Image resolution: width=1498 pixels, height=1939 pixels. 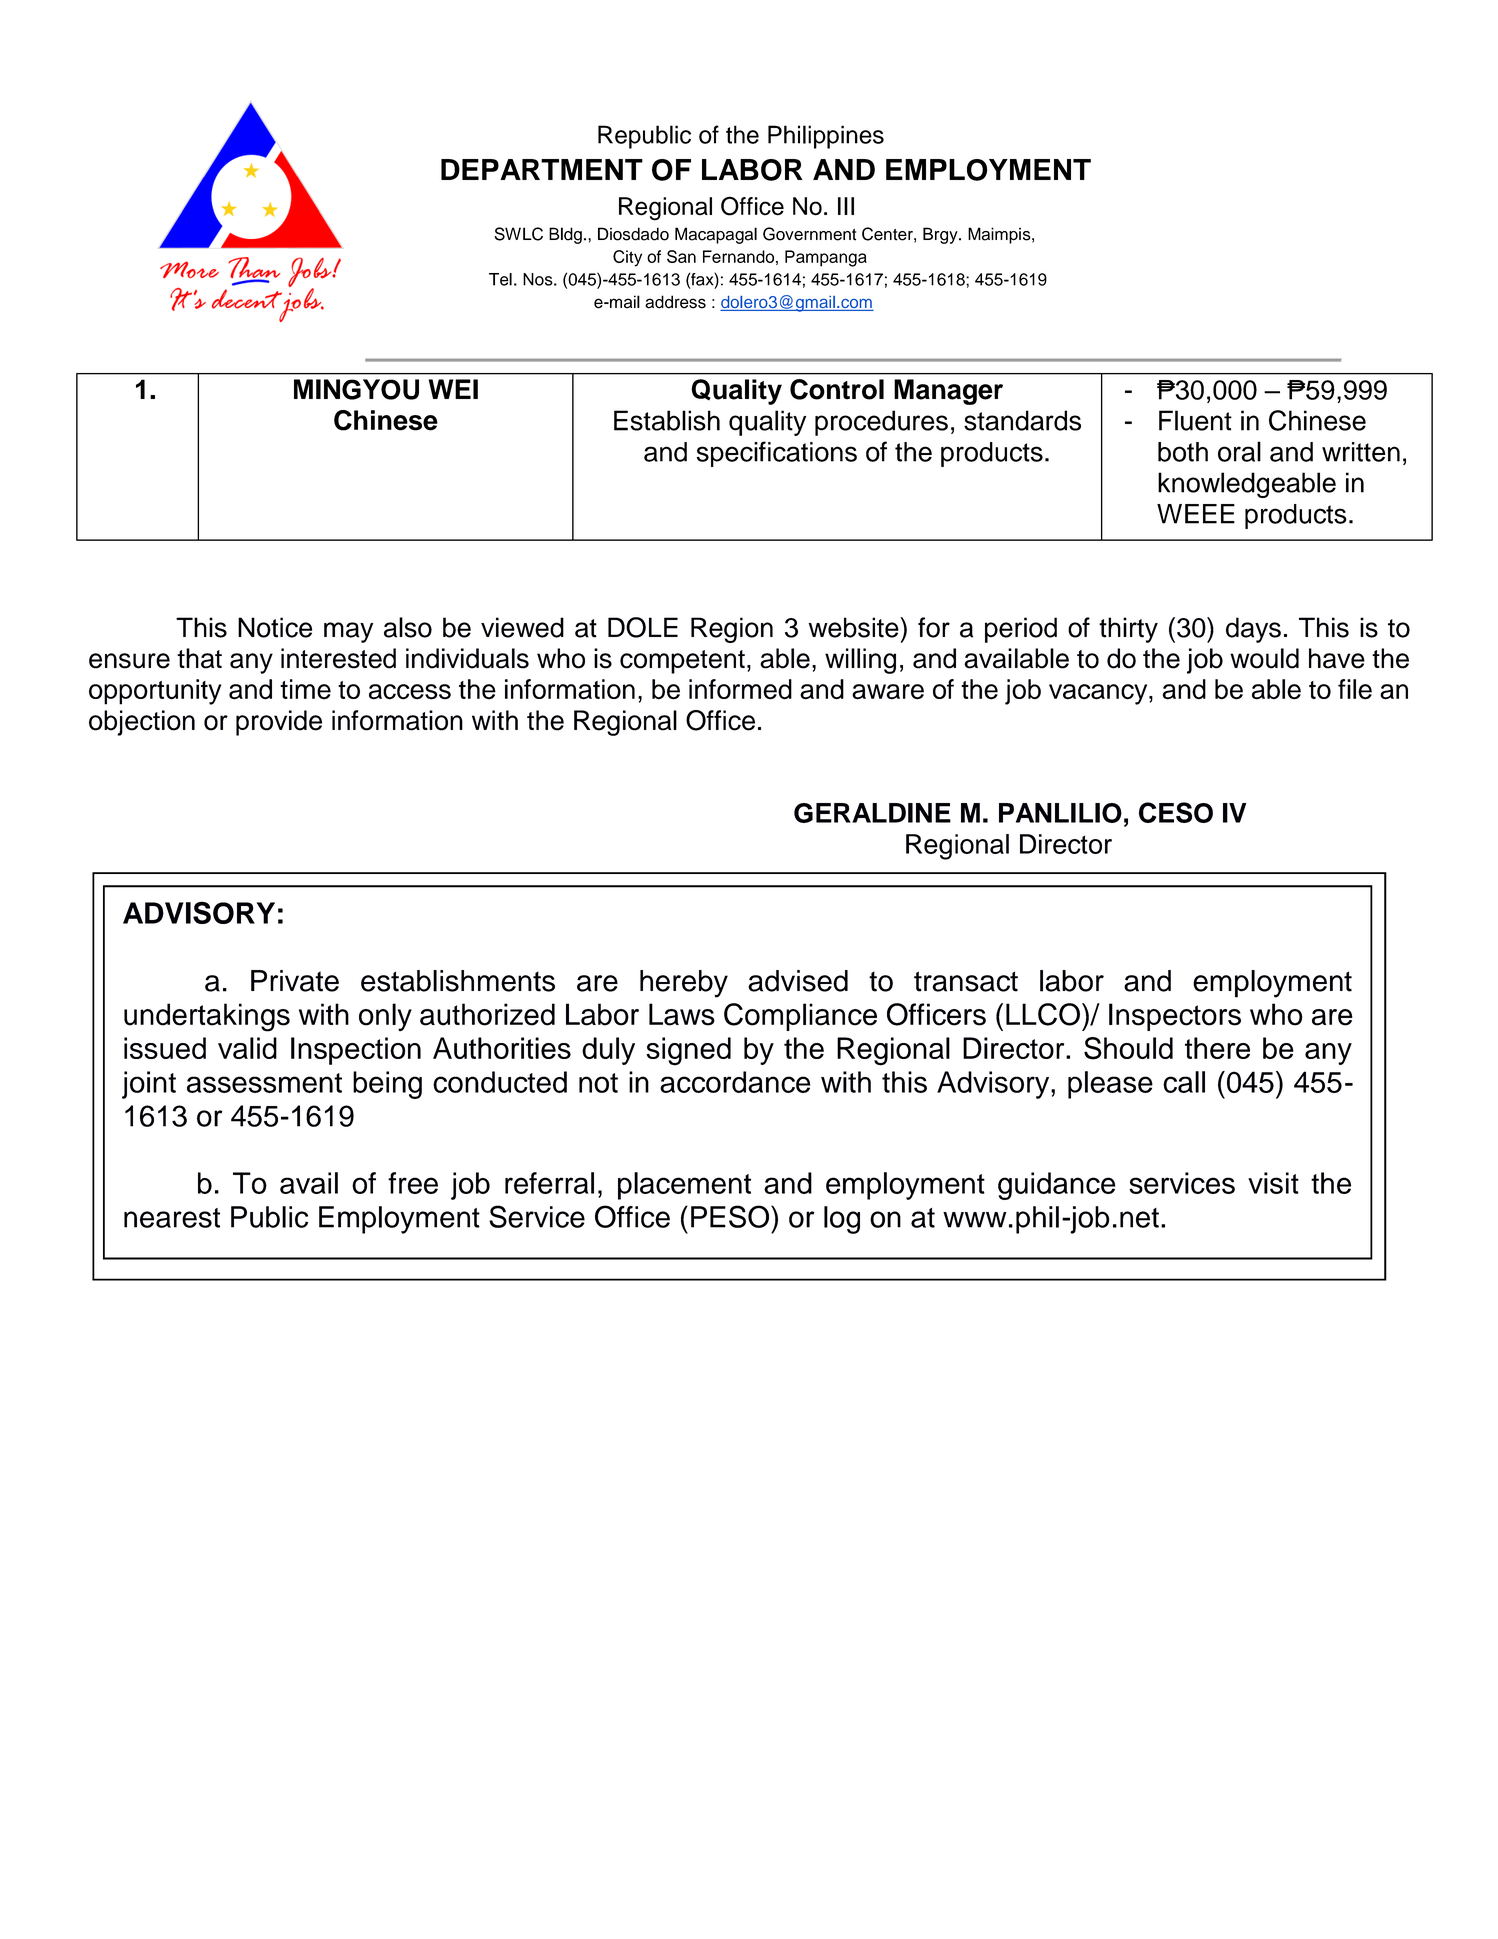 I want to click on Private, so click(x=295, y=981).
